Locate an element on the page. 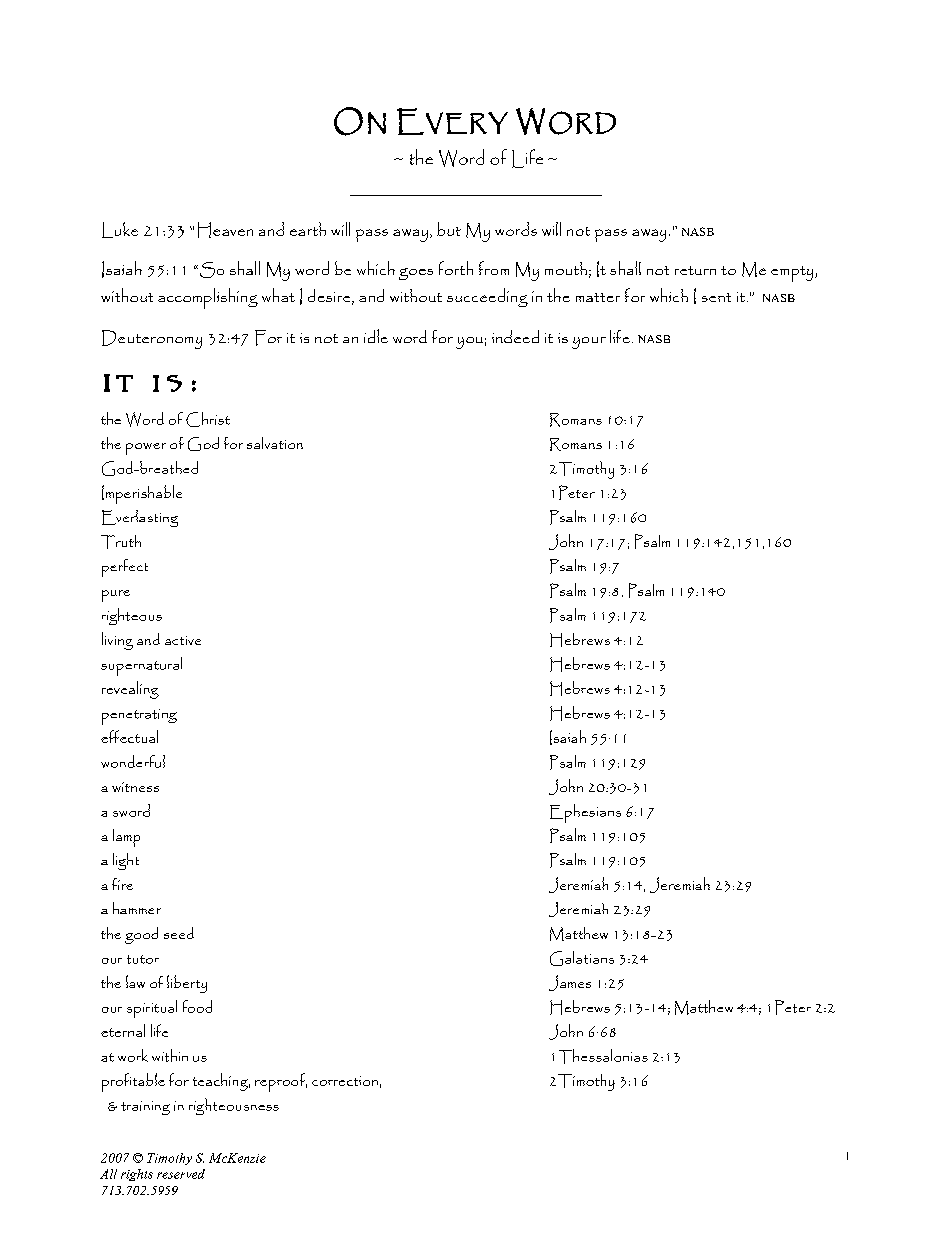  reserved is located at coordinates (181, 1174).
